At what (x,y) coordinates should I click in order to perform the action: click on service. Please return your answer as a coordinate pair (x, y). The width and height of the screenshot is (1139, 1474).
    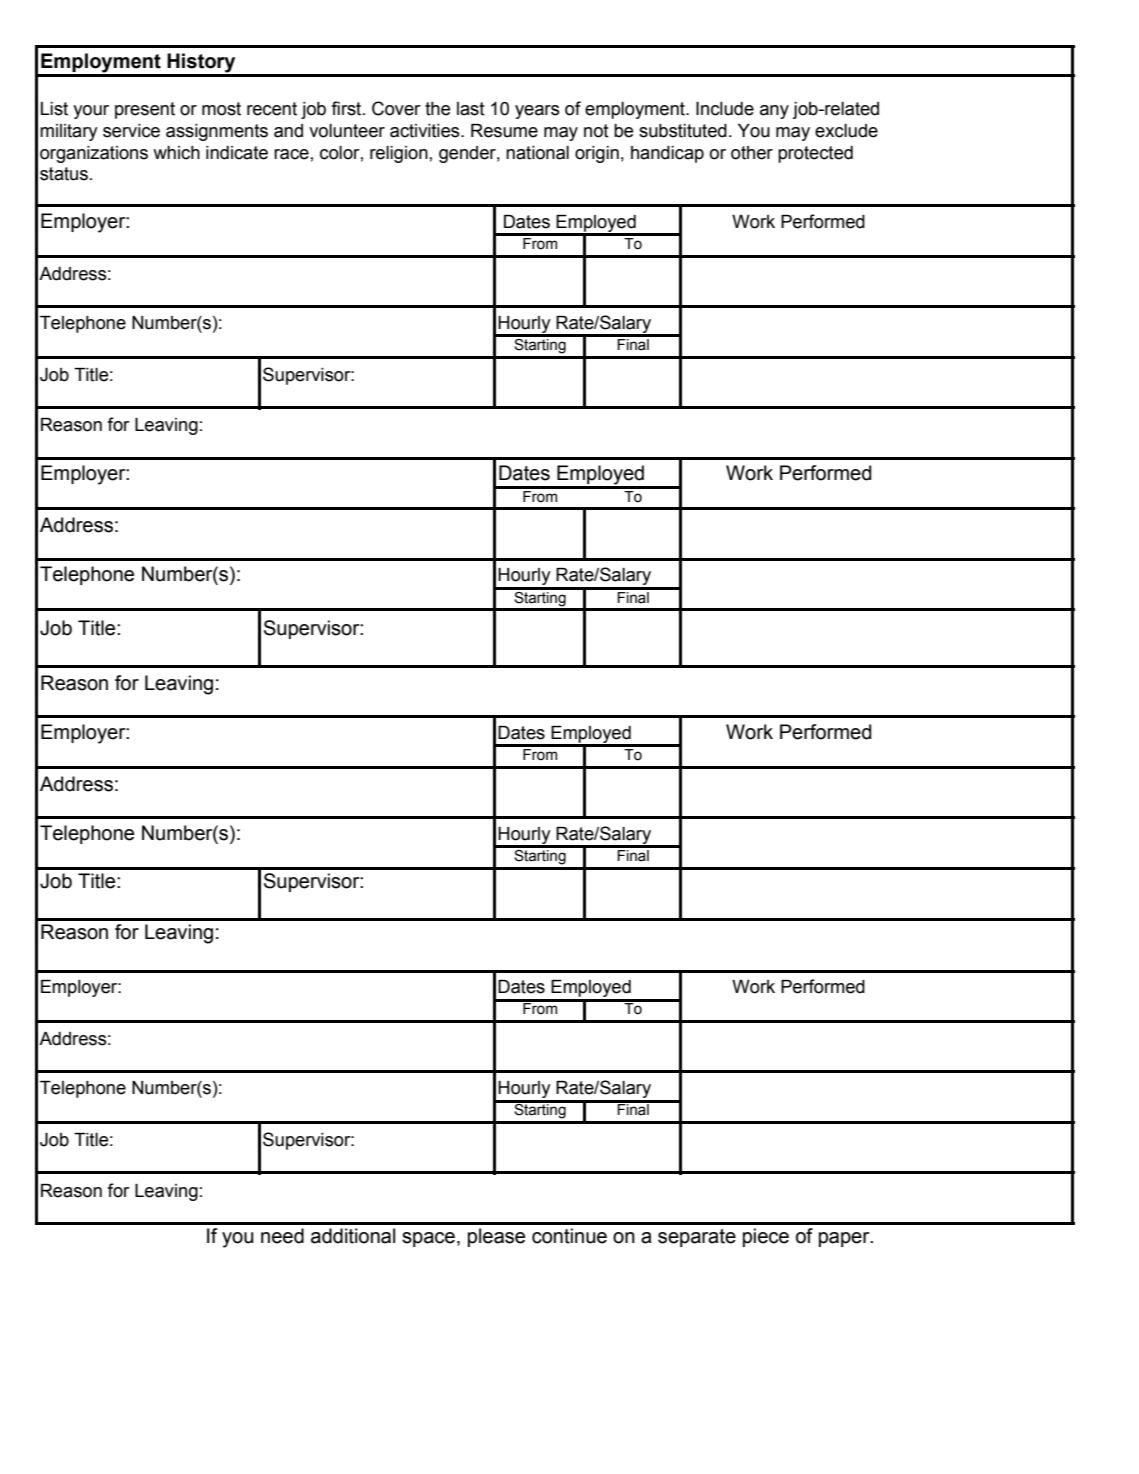
    Looking at the image, I should click on (131, 131).
